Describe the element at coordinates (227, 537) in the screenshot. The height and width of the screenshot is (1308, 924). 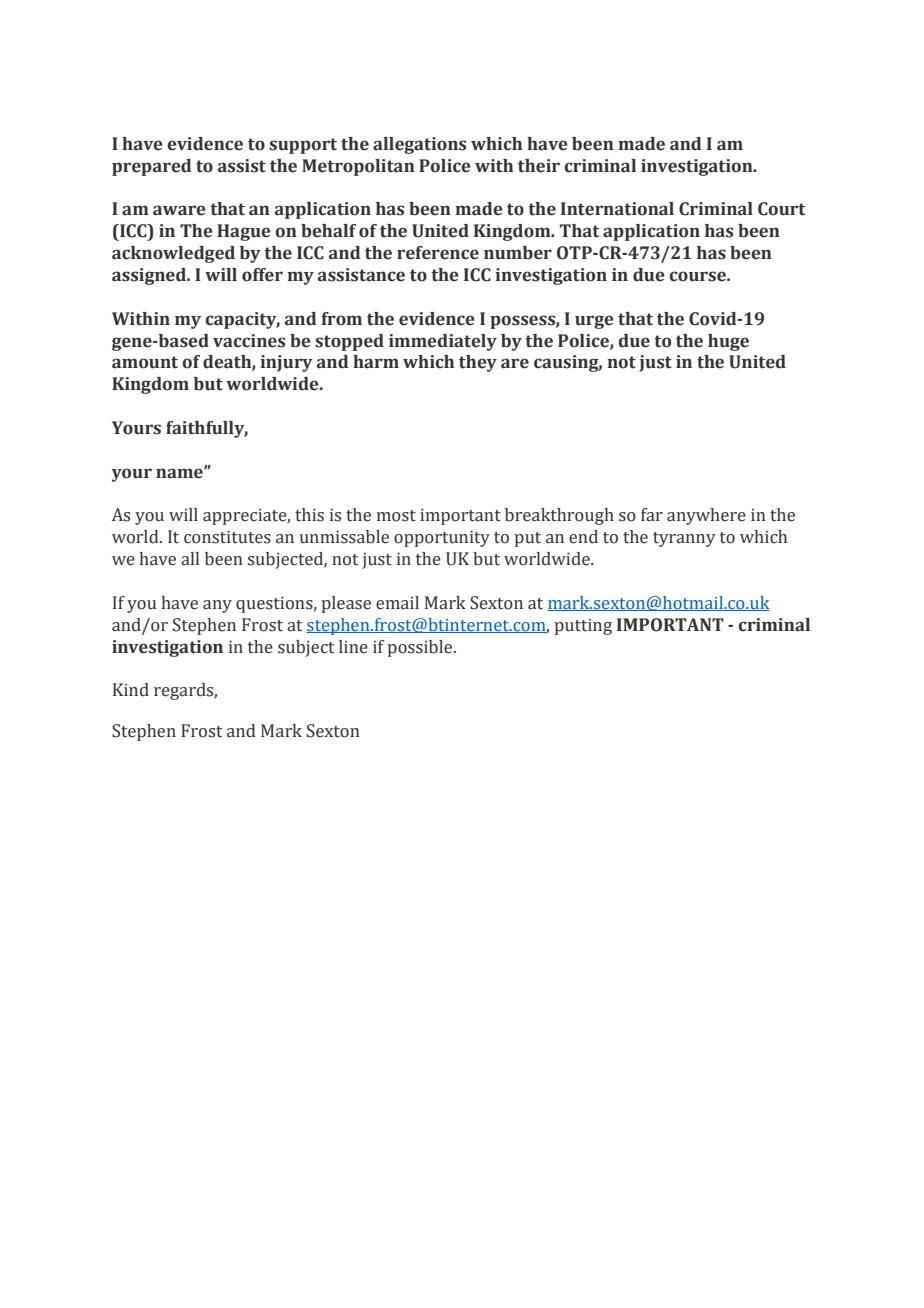
I see `constitutes` at that location.
